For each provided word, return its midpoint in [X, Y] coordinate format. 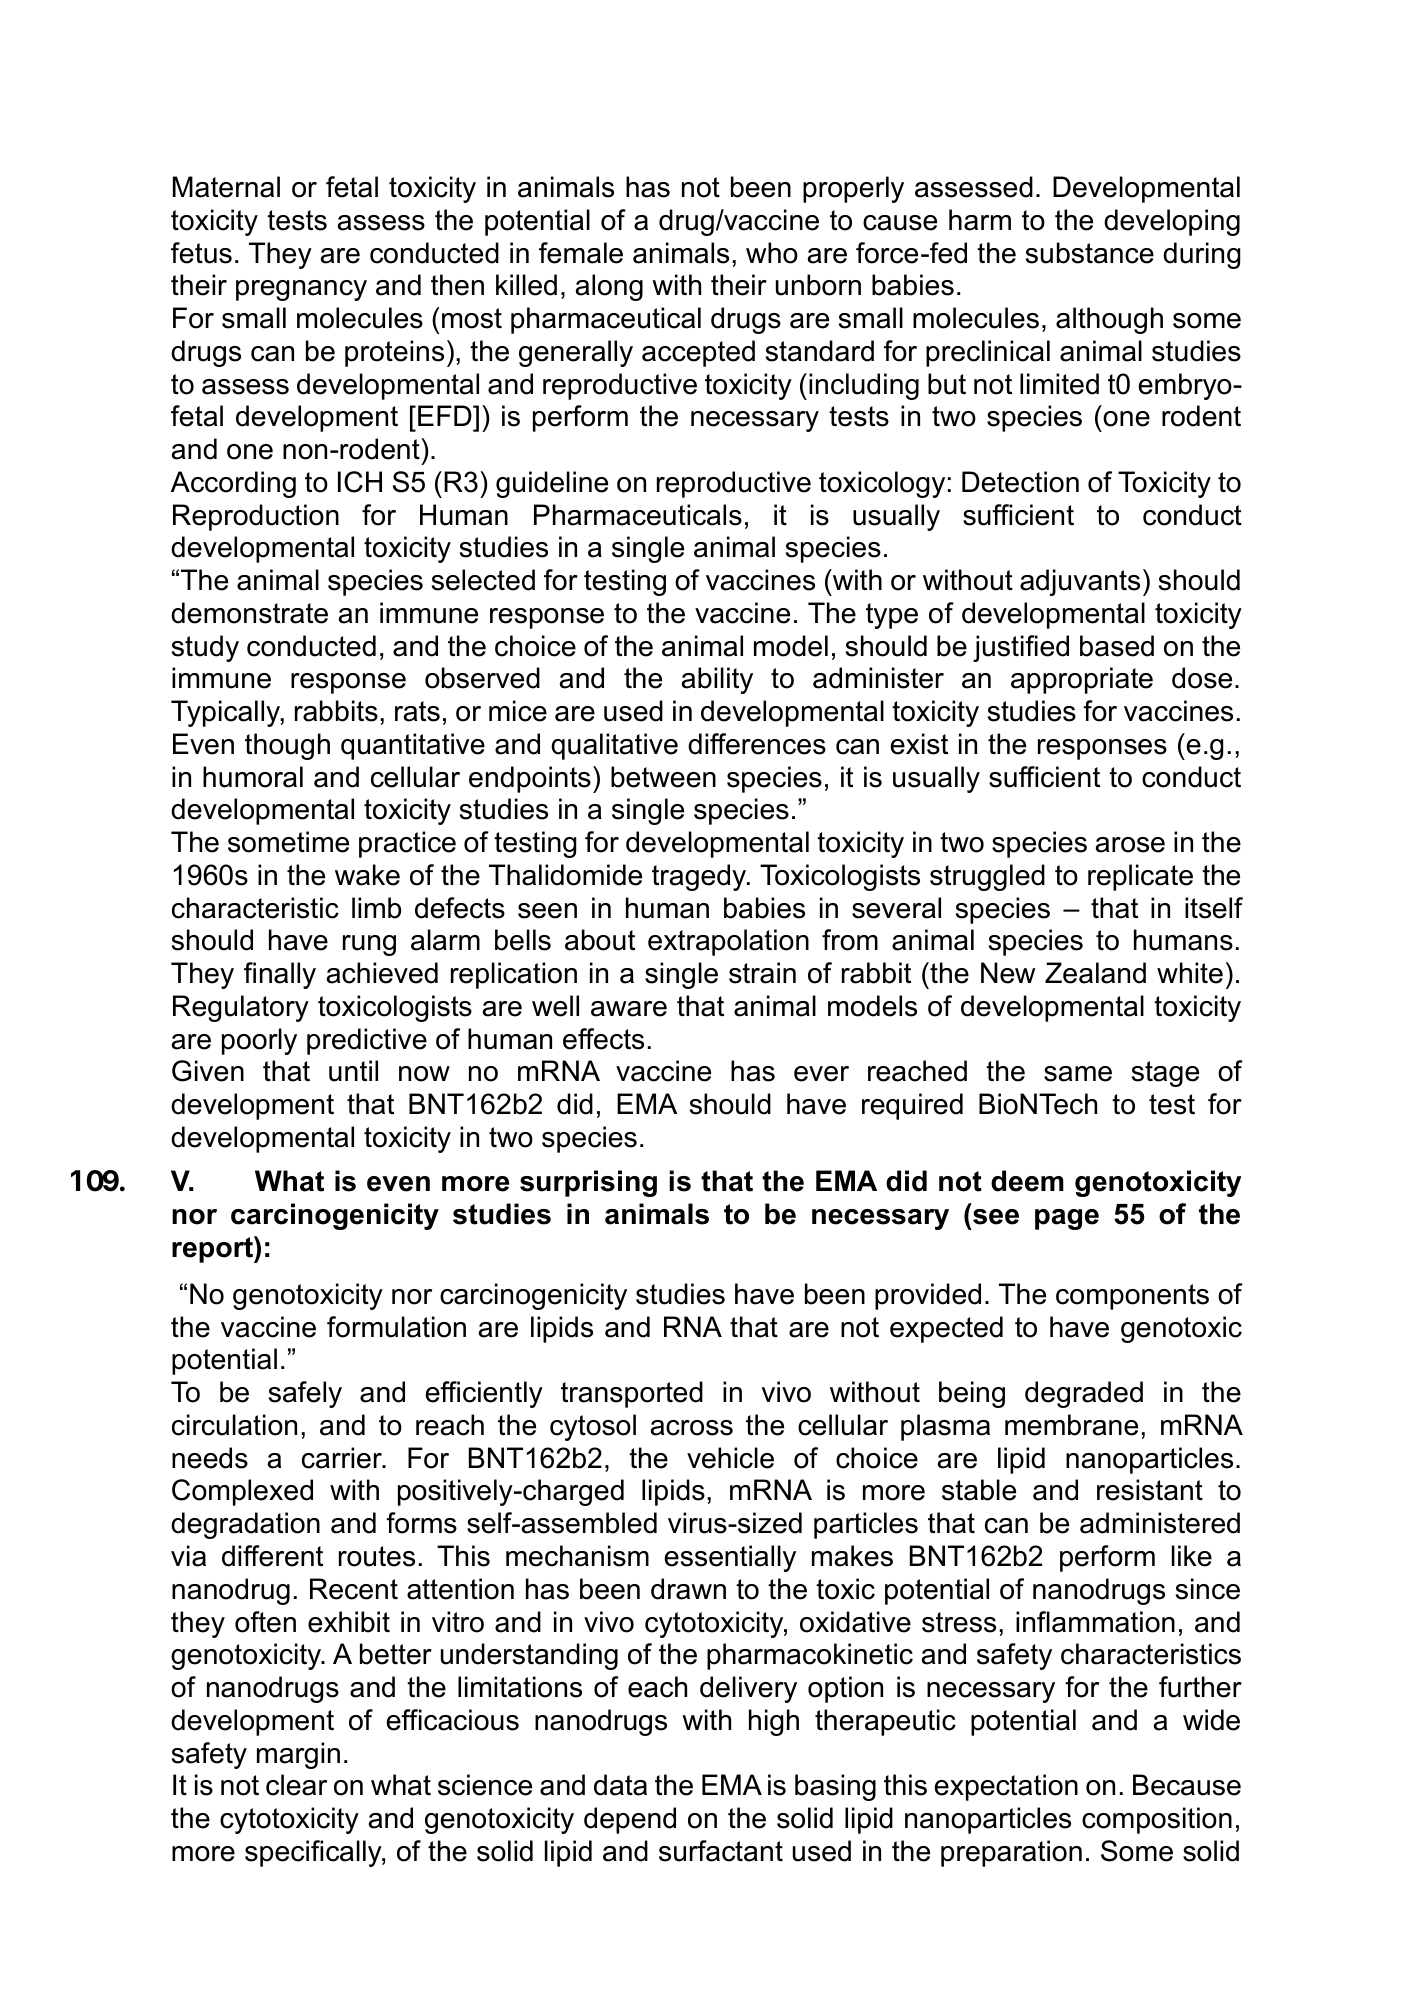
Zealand [1095, 973]
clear [296, 1785]
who [772, 253]
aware [629, 1009]
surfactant [721, 1851]
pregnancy [301, 290]
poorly [259, 1041]
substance [1090, 253]
